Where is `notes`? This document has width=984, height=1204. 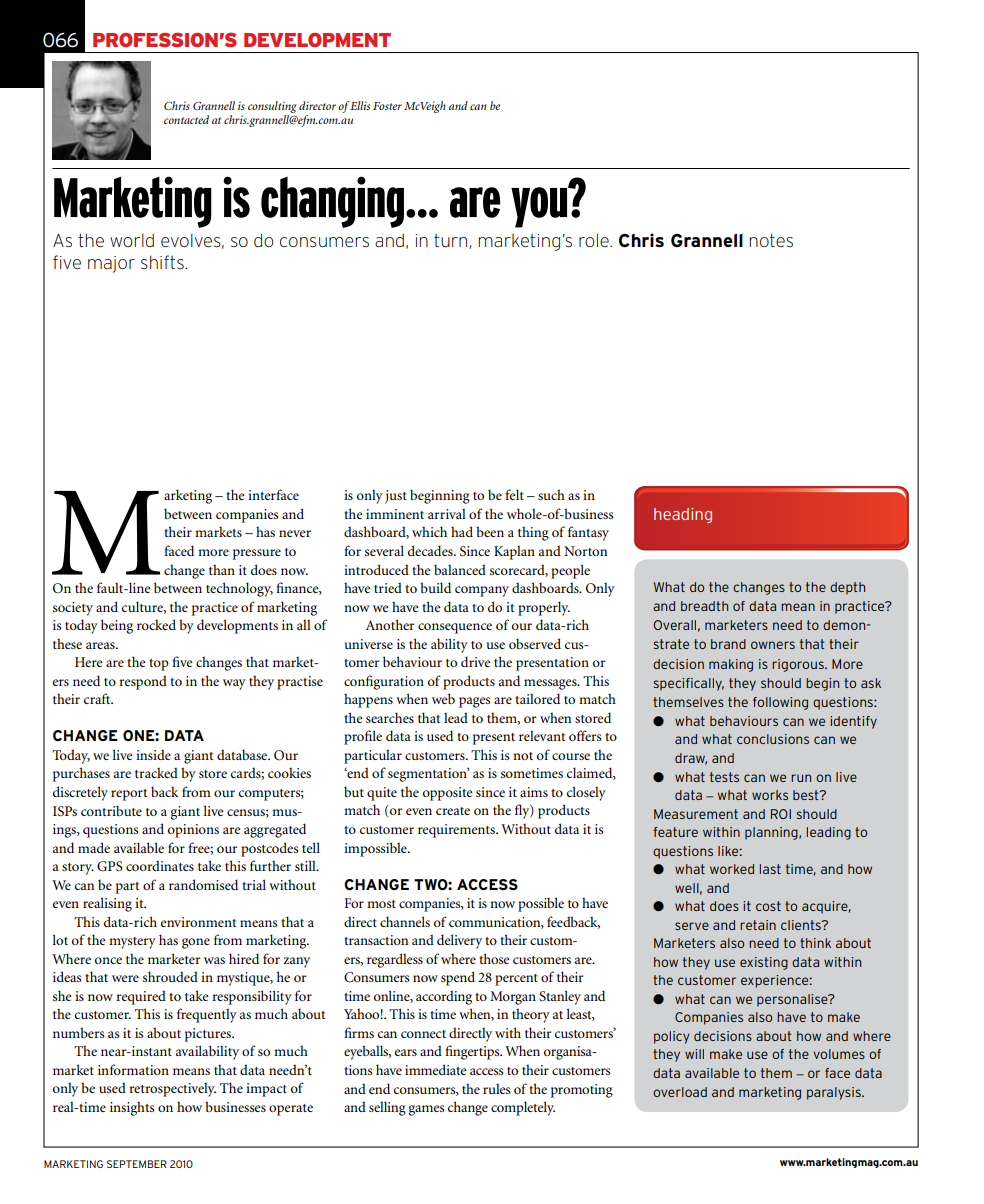 notes is located at coordinates (771, 241).
